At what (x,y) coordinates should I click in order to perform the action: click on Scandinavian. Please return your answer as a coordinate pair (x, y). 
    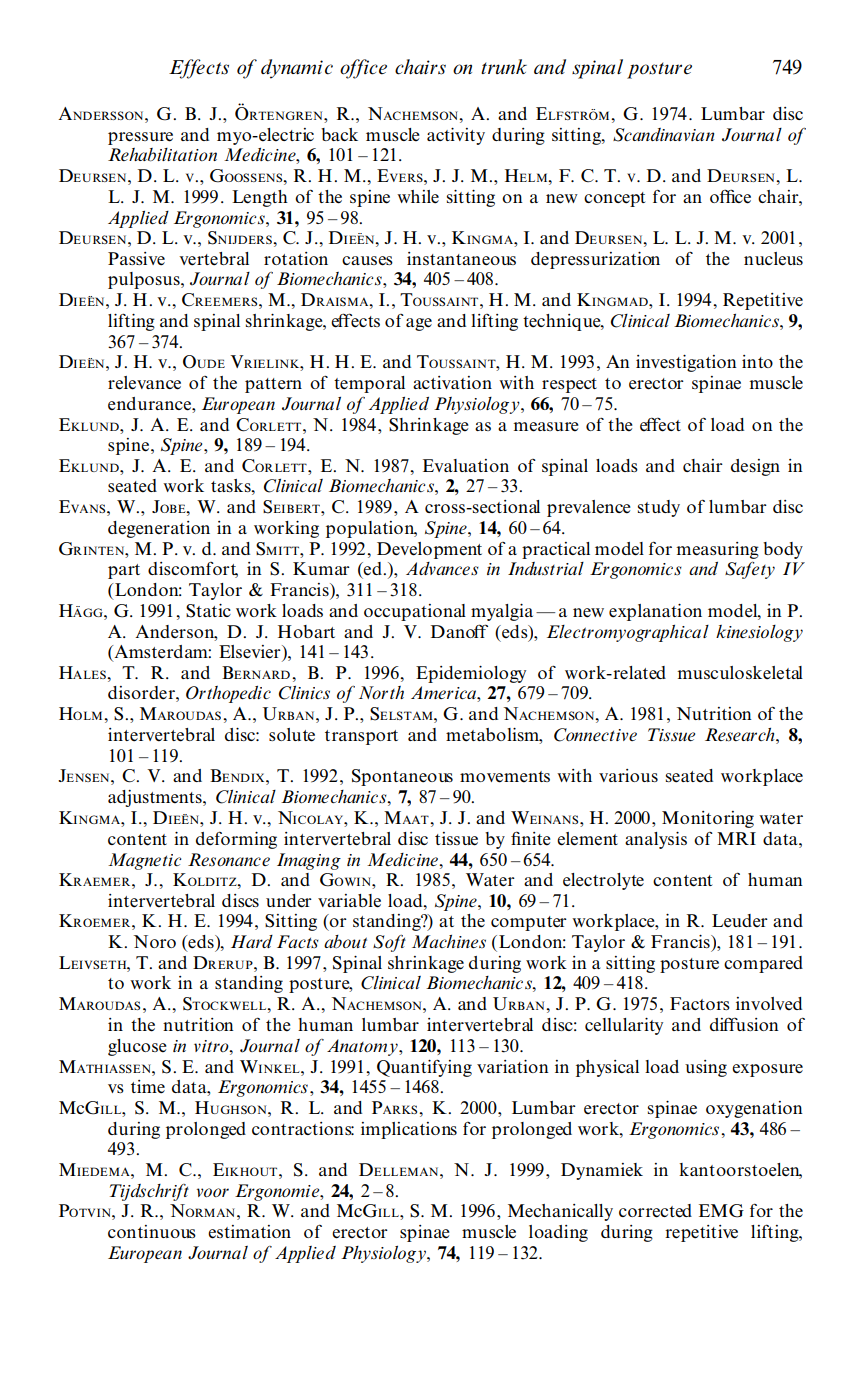
    Looking at the image, I should click on (663, 135).
